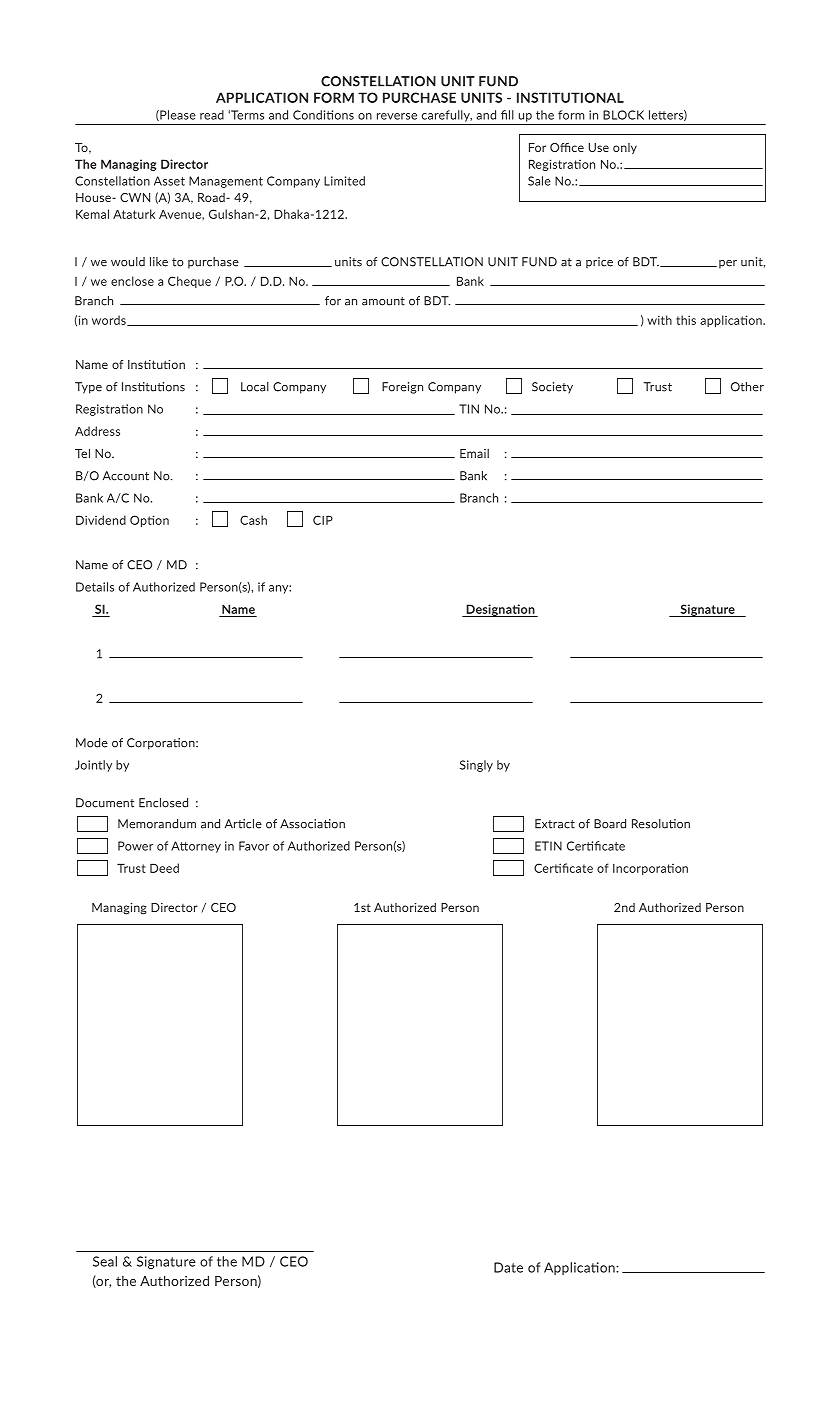  I want to click on Date, so click(508, 1267).
